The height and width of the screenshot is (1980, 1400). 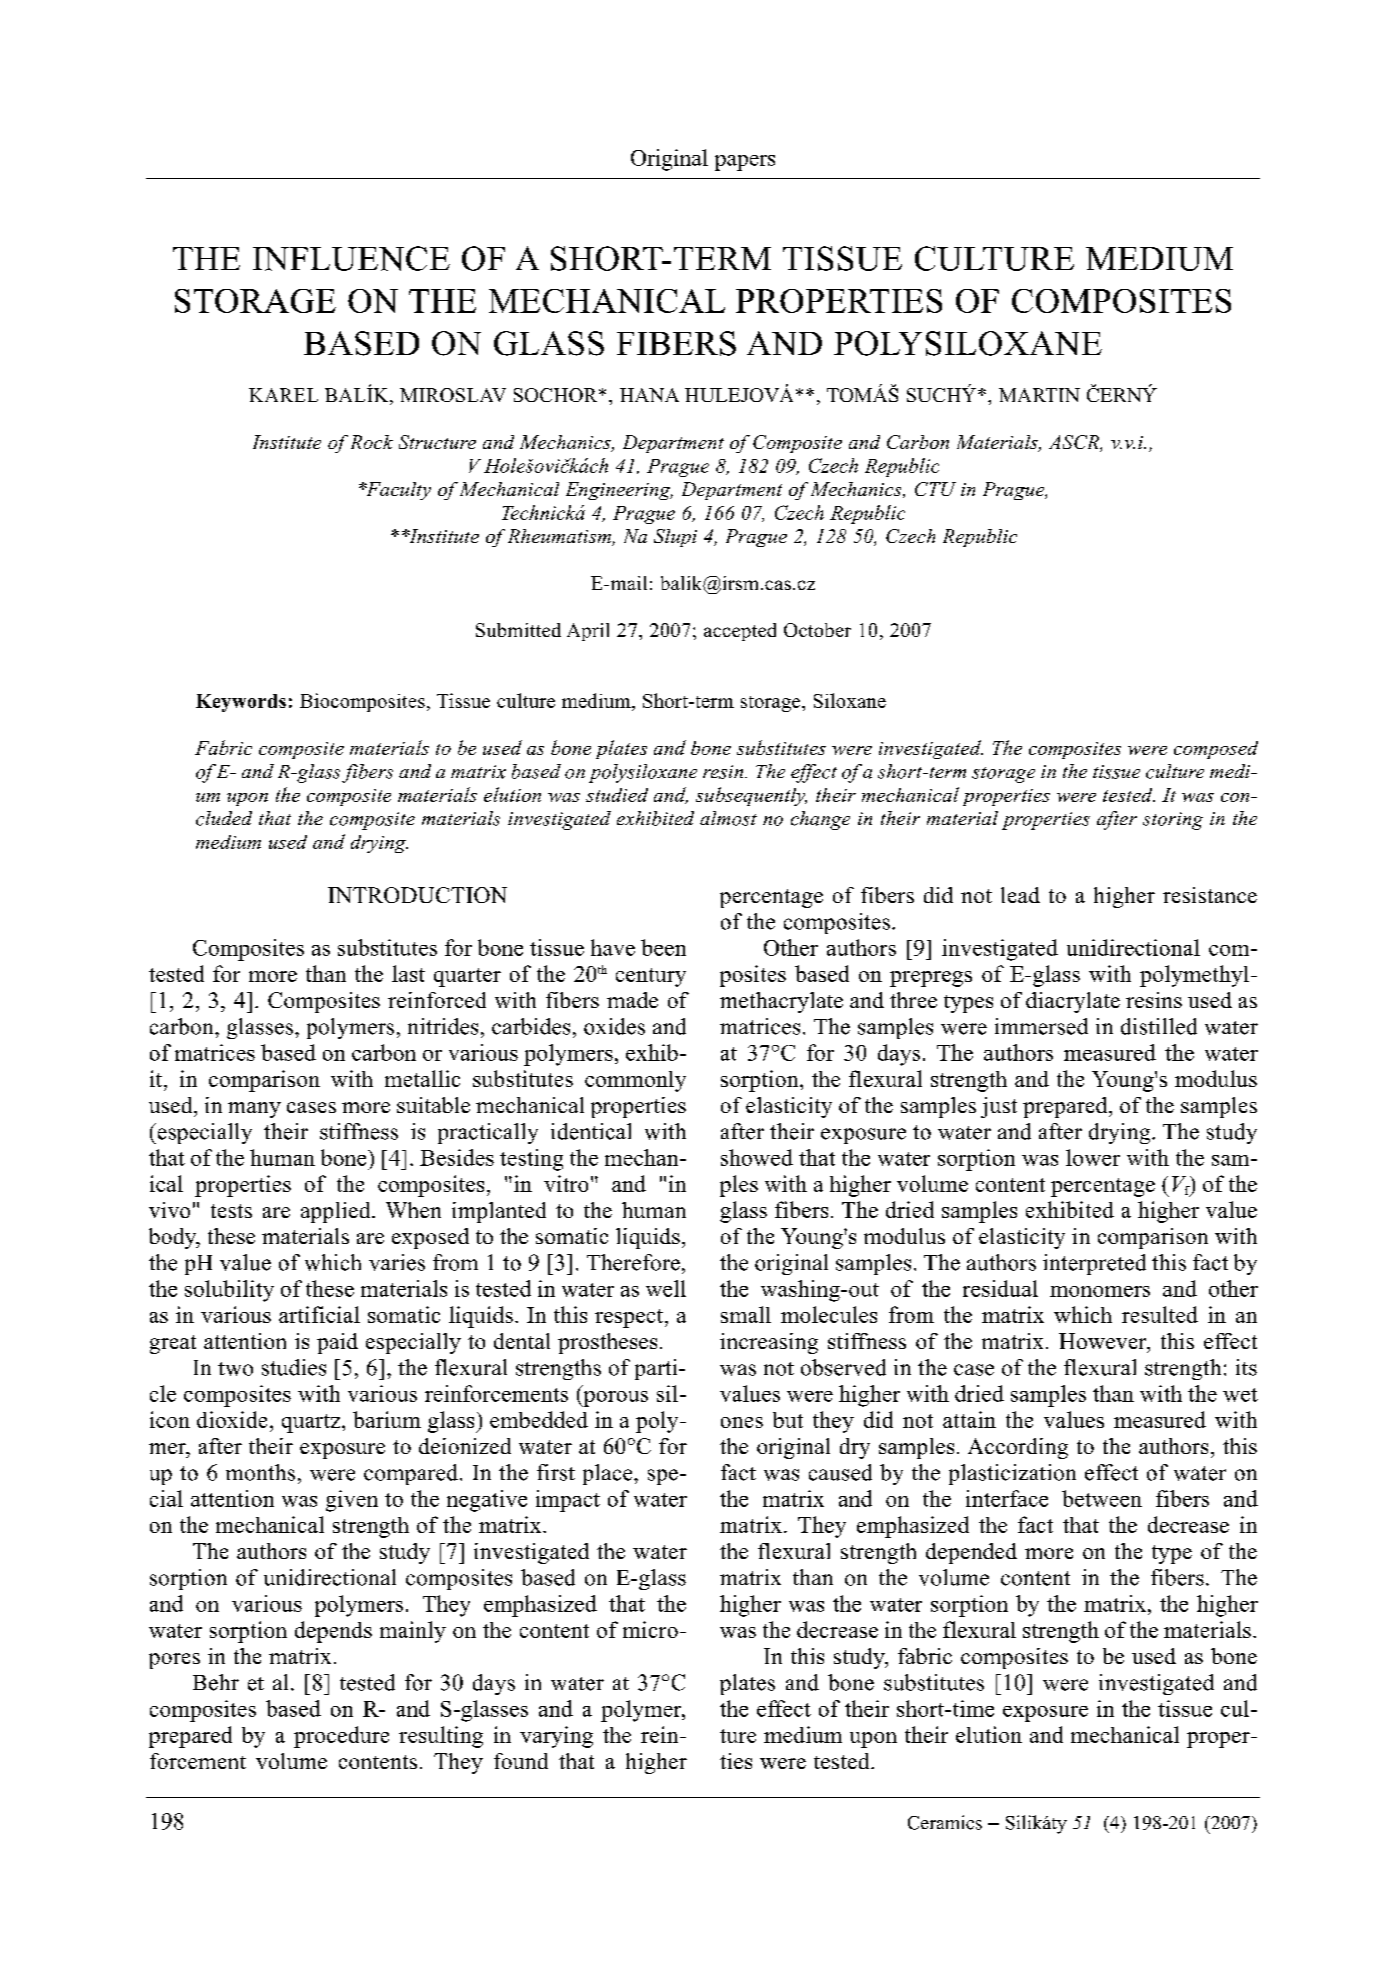 I want to click on MARTIN, so click(x=1039, y=395).
